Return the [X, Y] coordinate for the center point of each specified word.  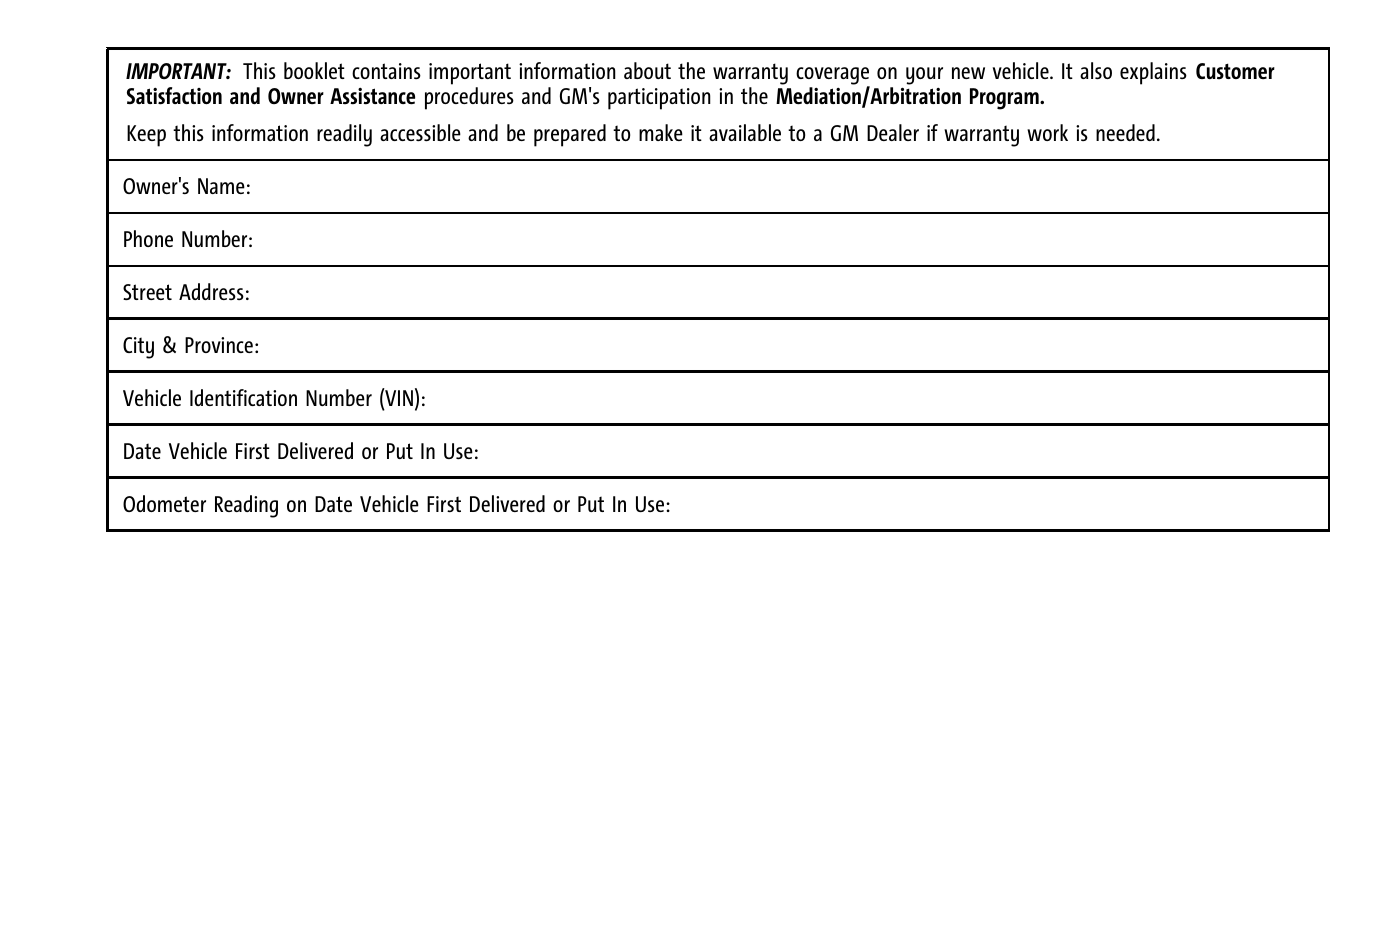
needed [1125, 132]
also [1096, 70]
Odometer [164, 503]
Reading [246, 506]
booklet [314, 70]
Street [147, 292]
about [647, 70]
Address [211, 291]
